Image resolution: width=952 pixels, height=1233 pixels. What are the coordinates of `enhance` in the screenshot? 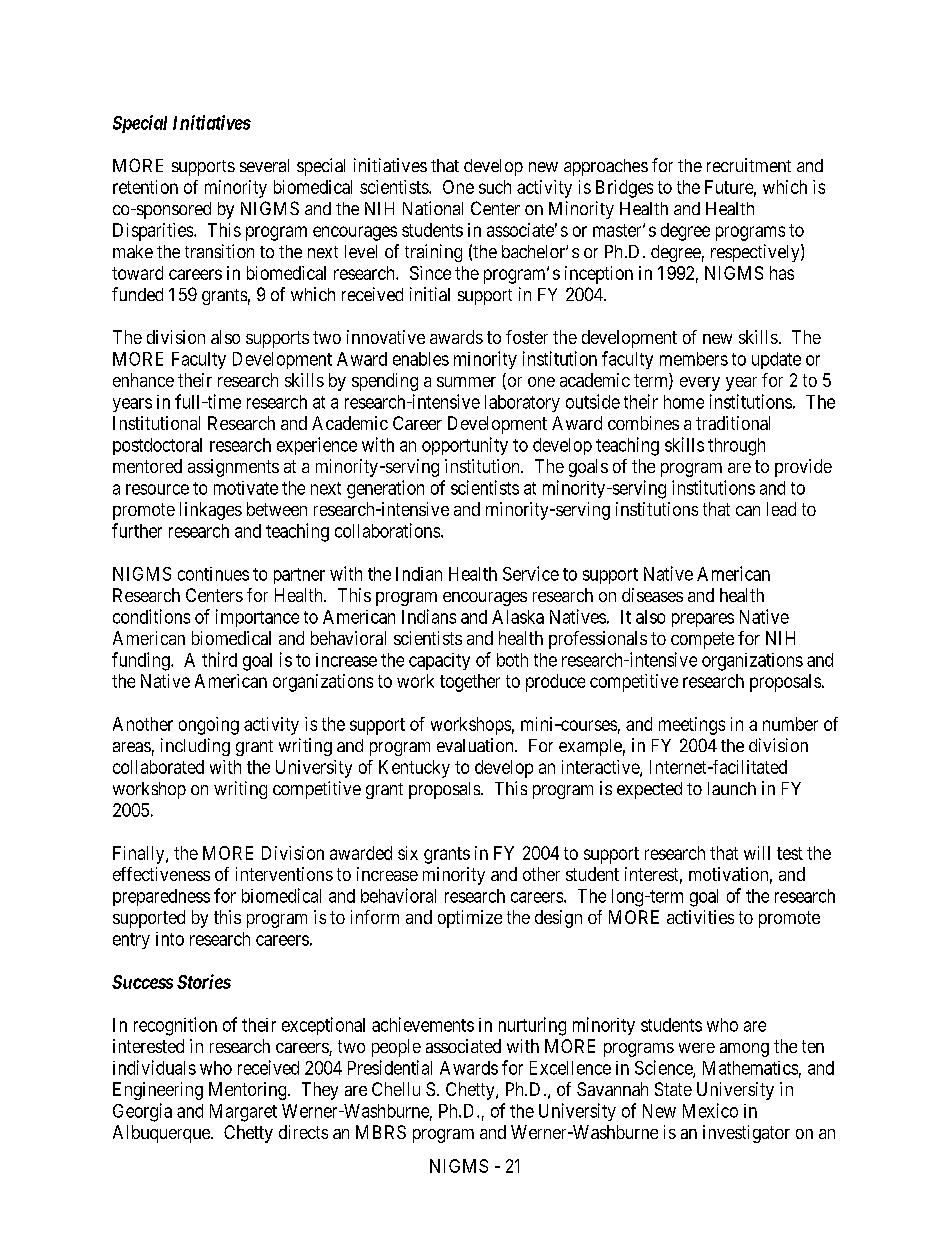 It's located at (143, 380).
